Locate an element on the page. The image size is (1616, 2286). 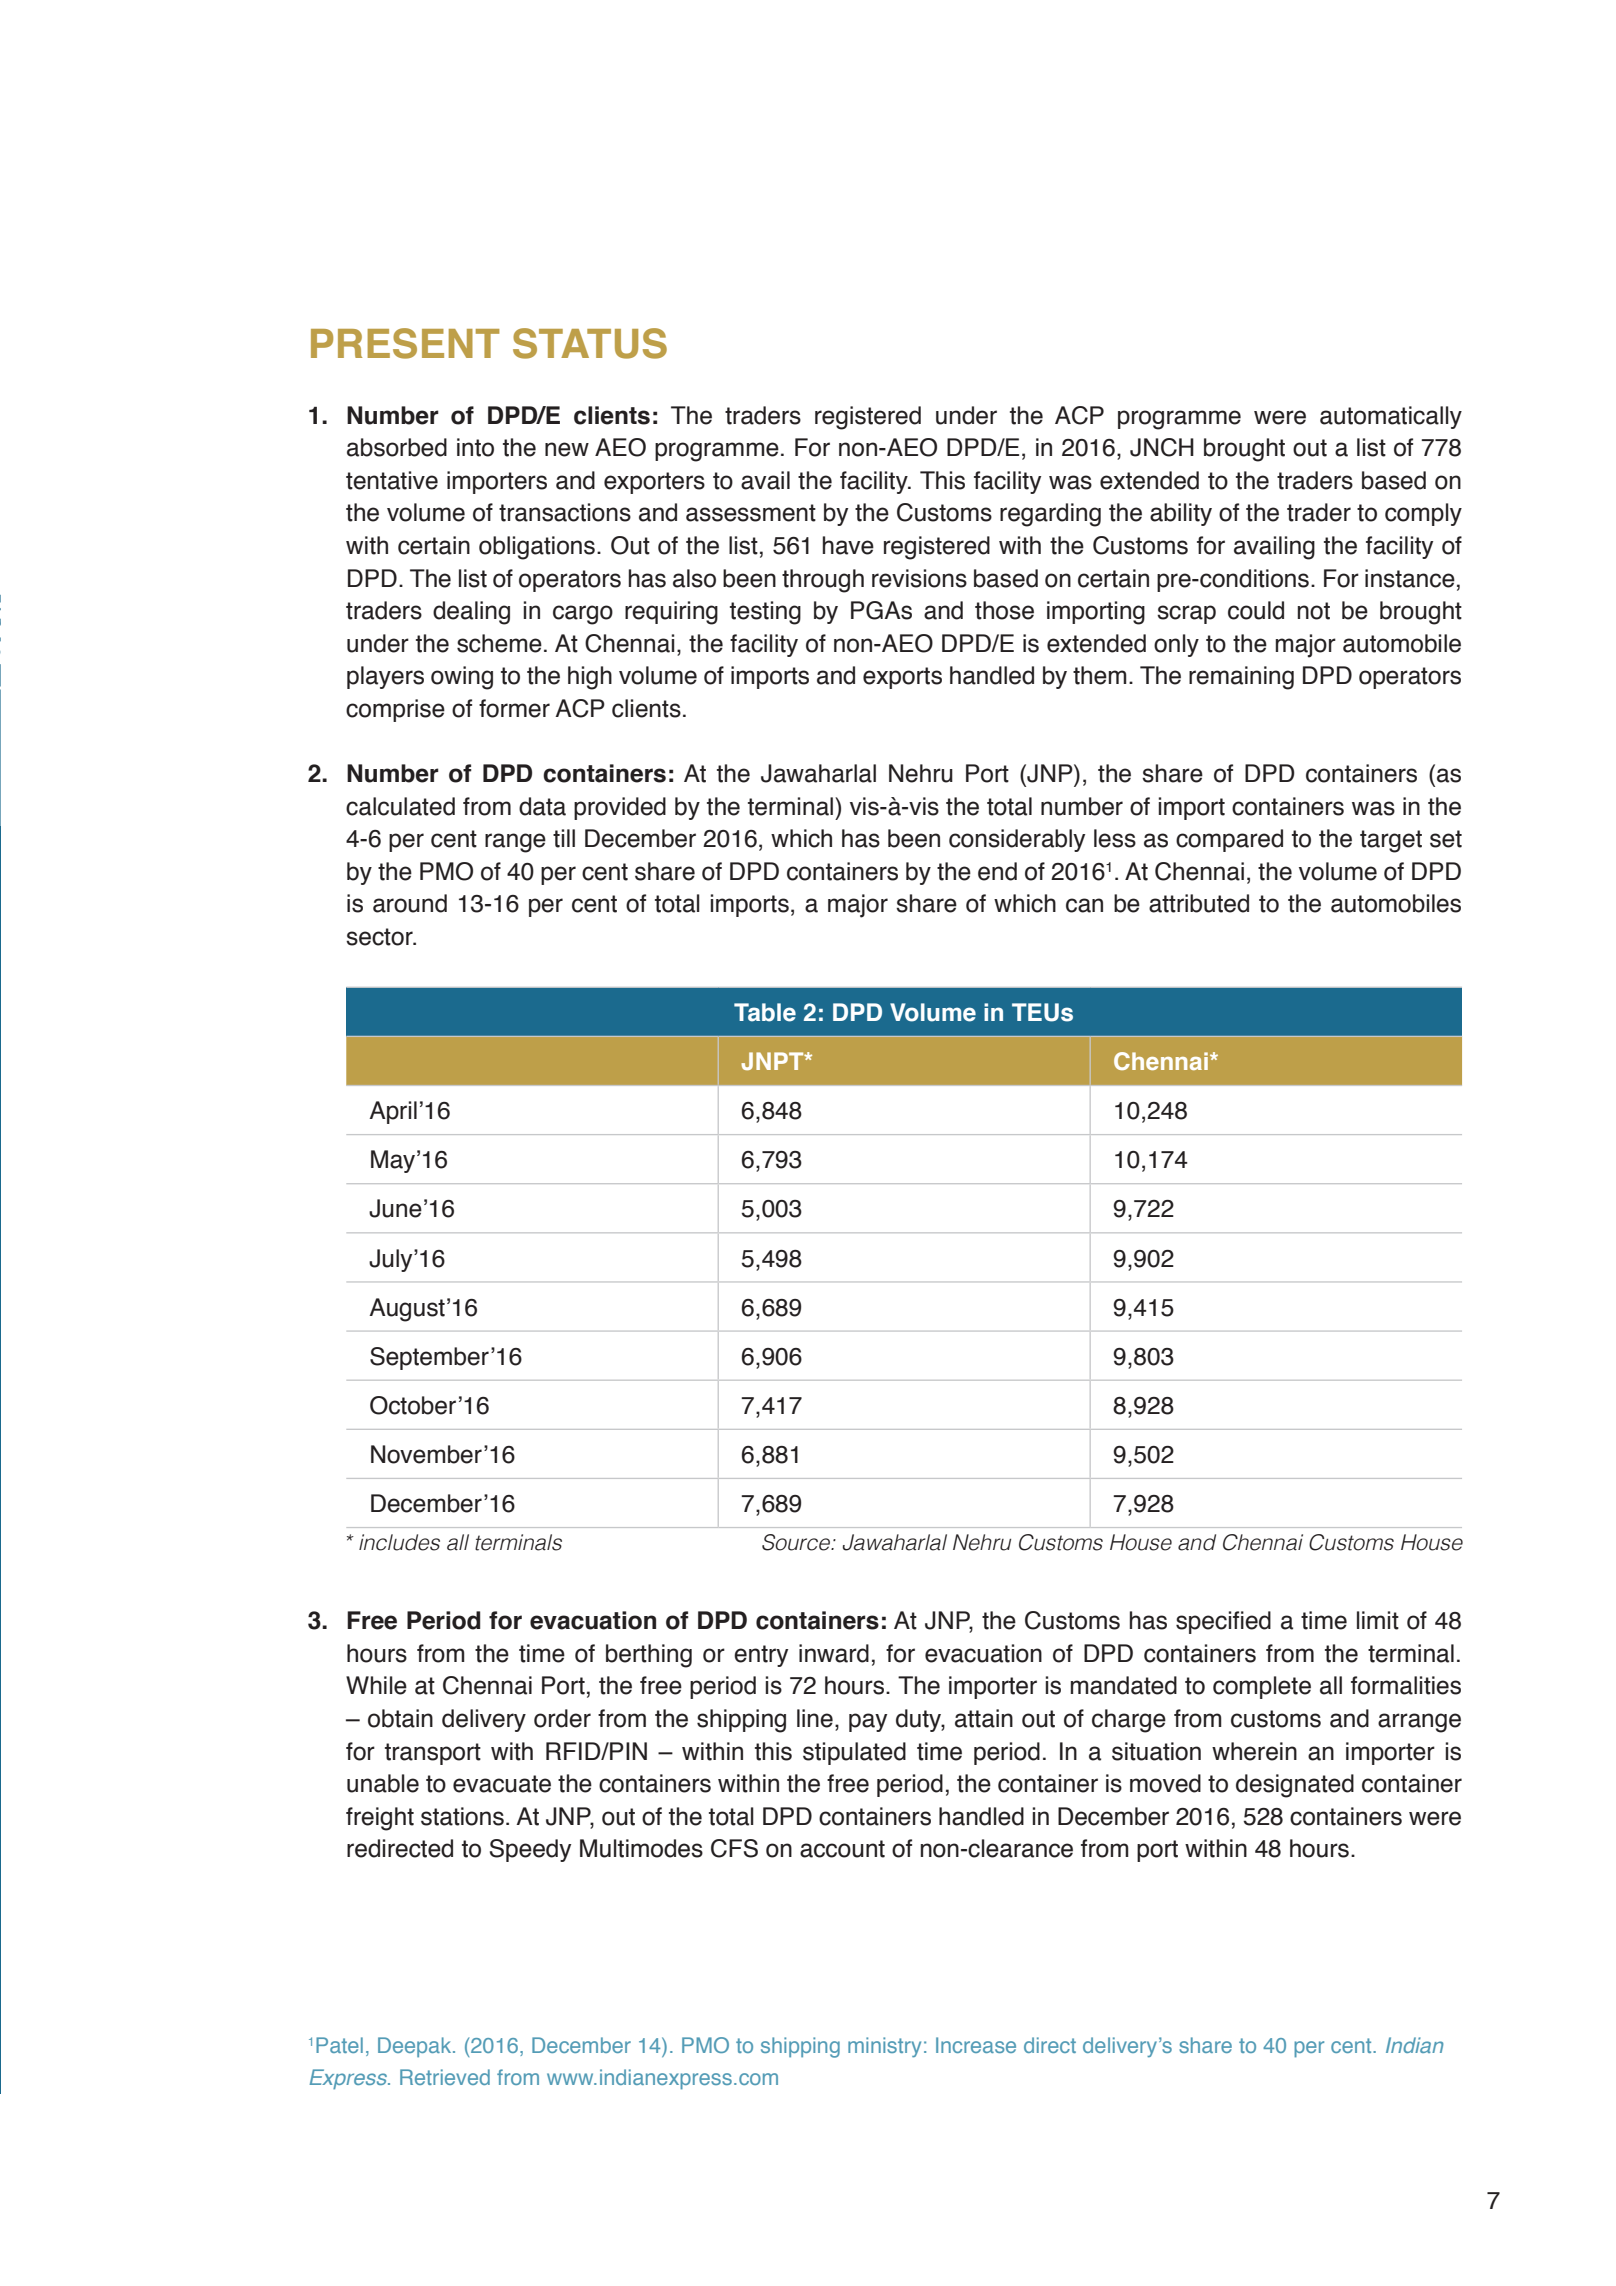
limit is located at coordinates (1378, 1620).
